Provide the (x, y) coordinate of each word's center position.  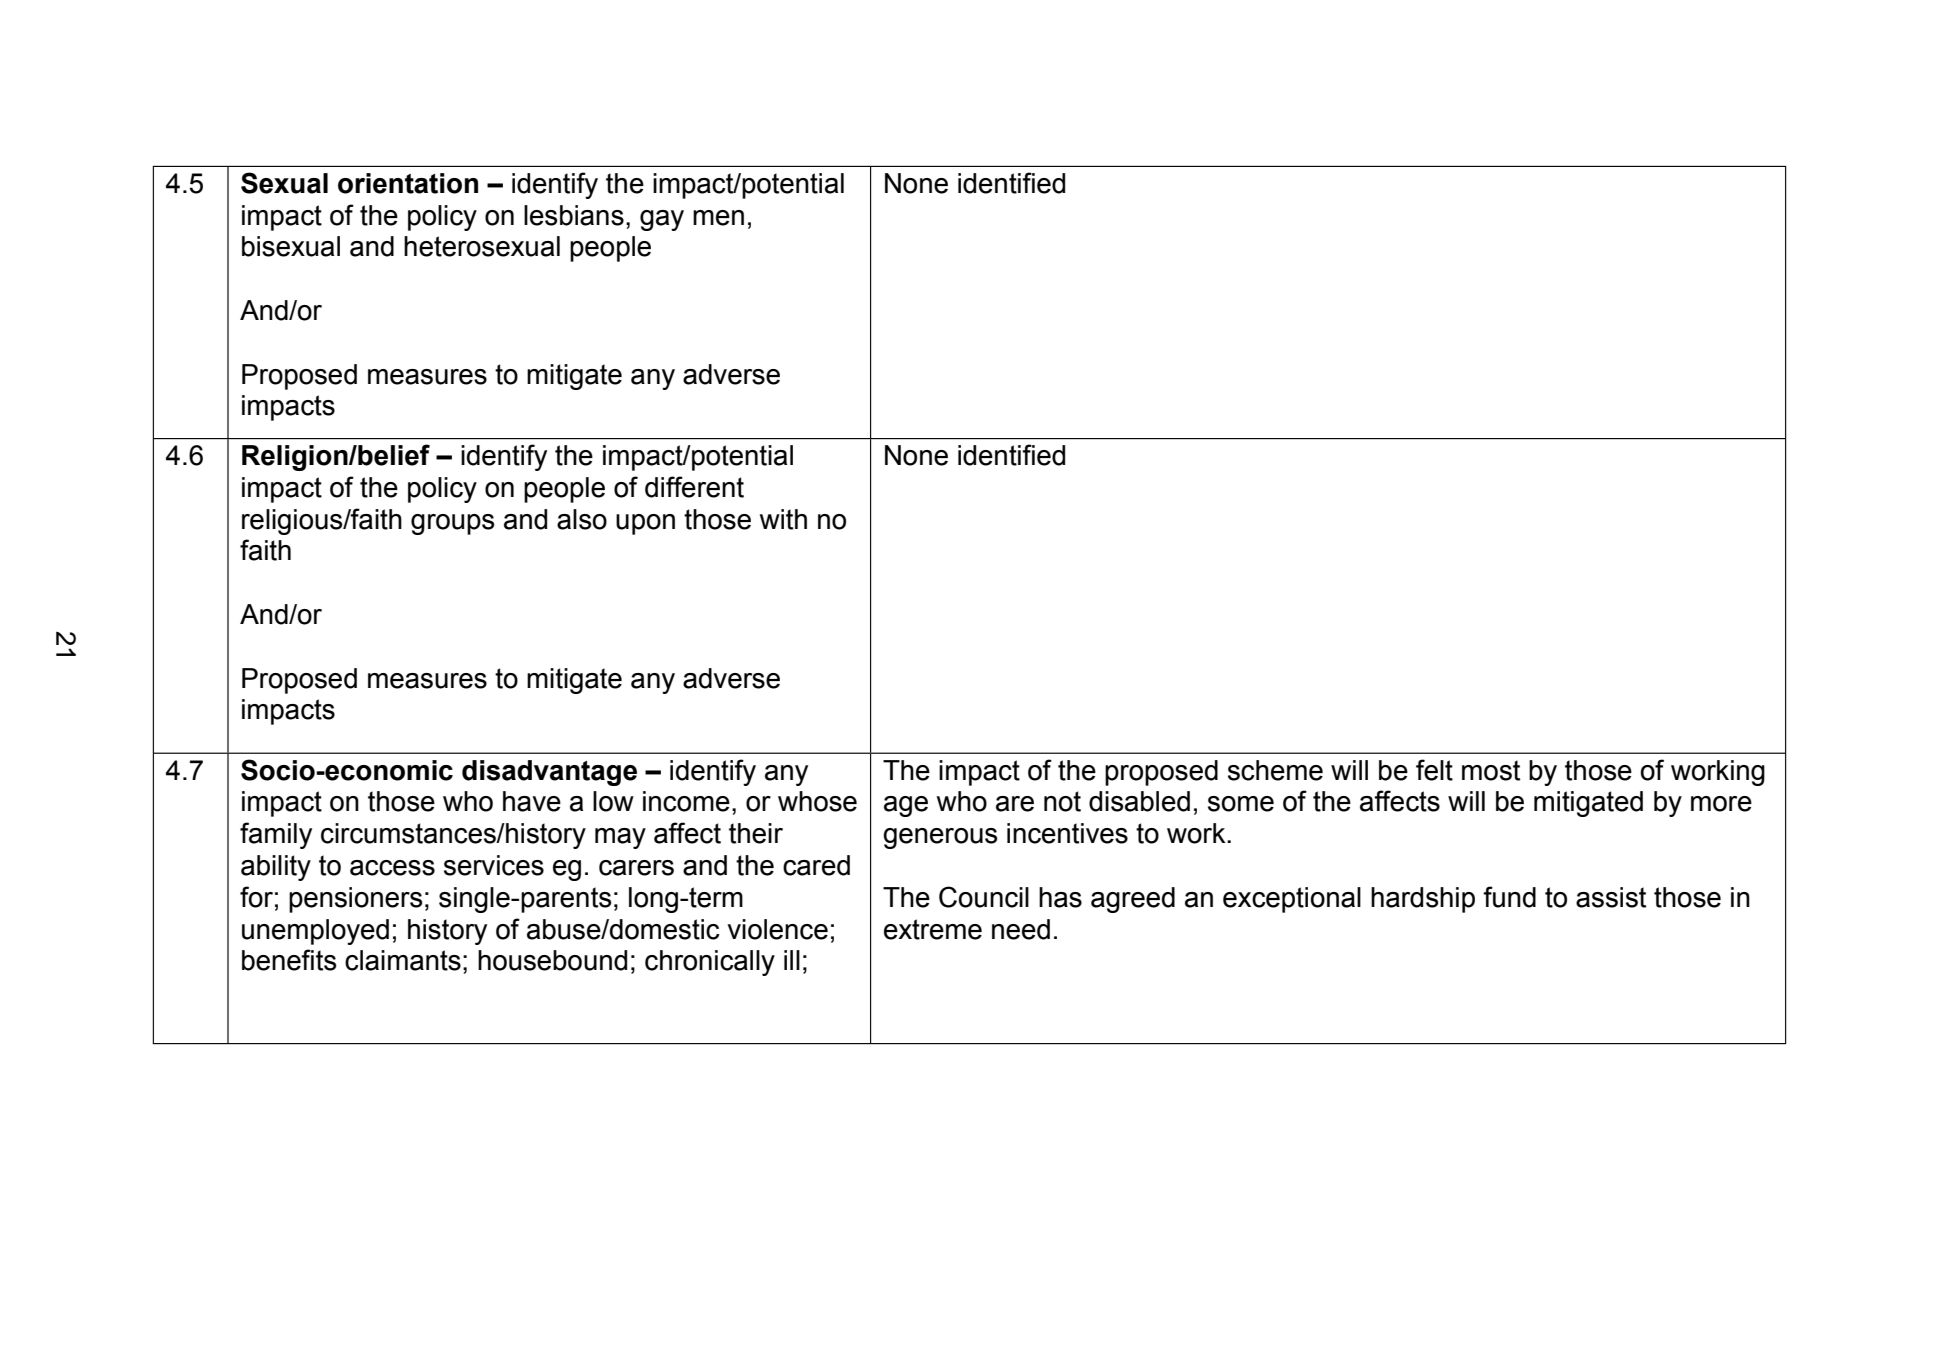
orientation (408, 183)
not (1062, 801)
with (783, 519)
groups (452, 524)
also (582, 519)
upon (645, 524)
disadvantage (549, 773)
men (718, 218)
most (1491, 770)
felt (1434, 770)
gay (662, 220)
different (694, 487)
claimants (403, 960)
